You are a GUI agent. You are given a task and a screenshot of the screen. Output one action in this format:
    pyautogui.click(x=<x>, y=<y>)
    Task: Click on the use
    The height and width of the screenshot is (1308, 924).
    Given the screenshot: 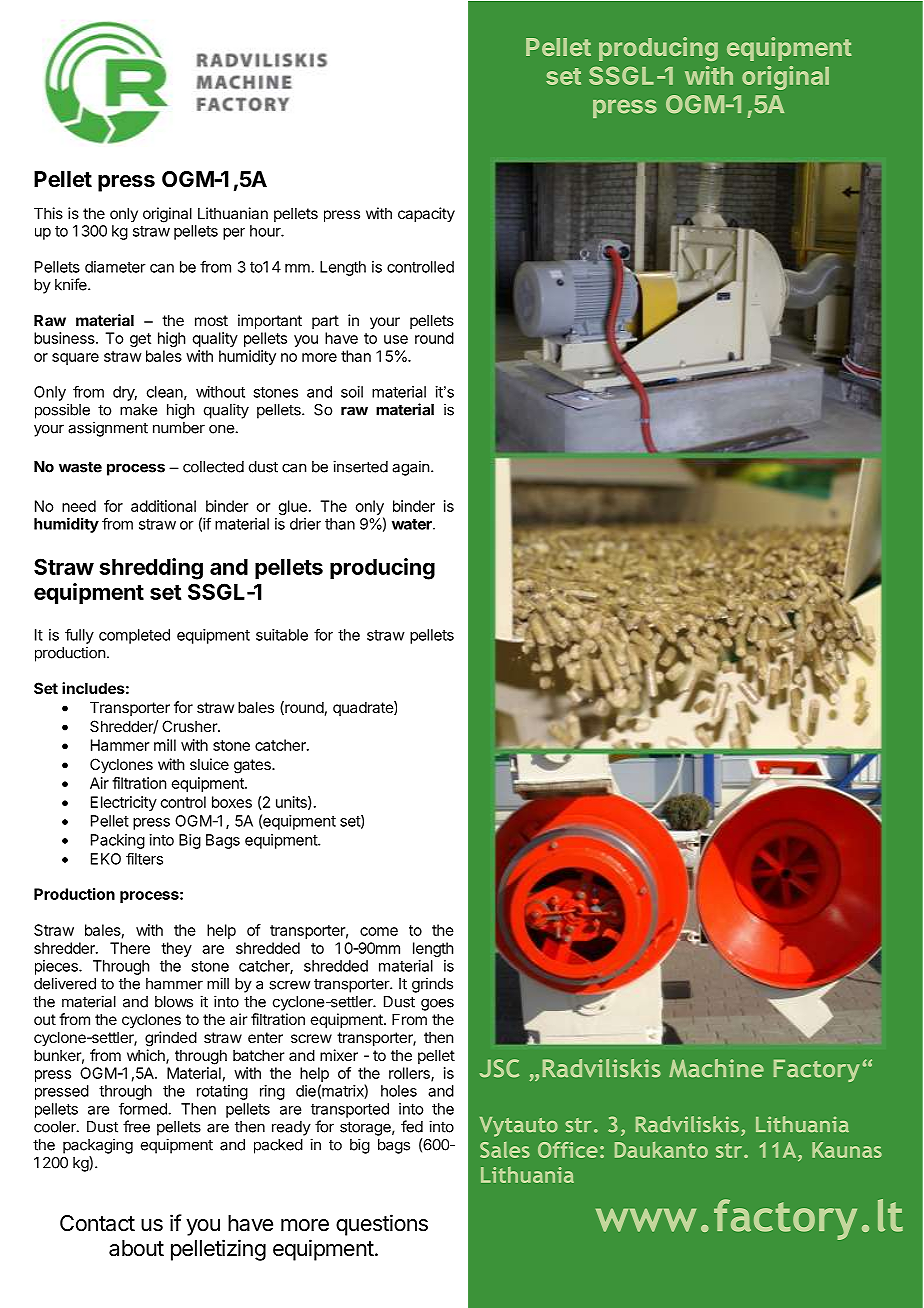 What is the action you would take?
    pyautogui.click(x=396, y=339)
